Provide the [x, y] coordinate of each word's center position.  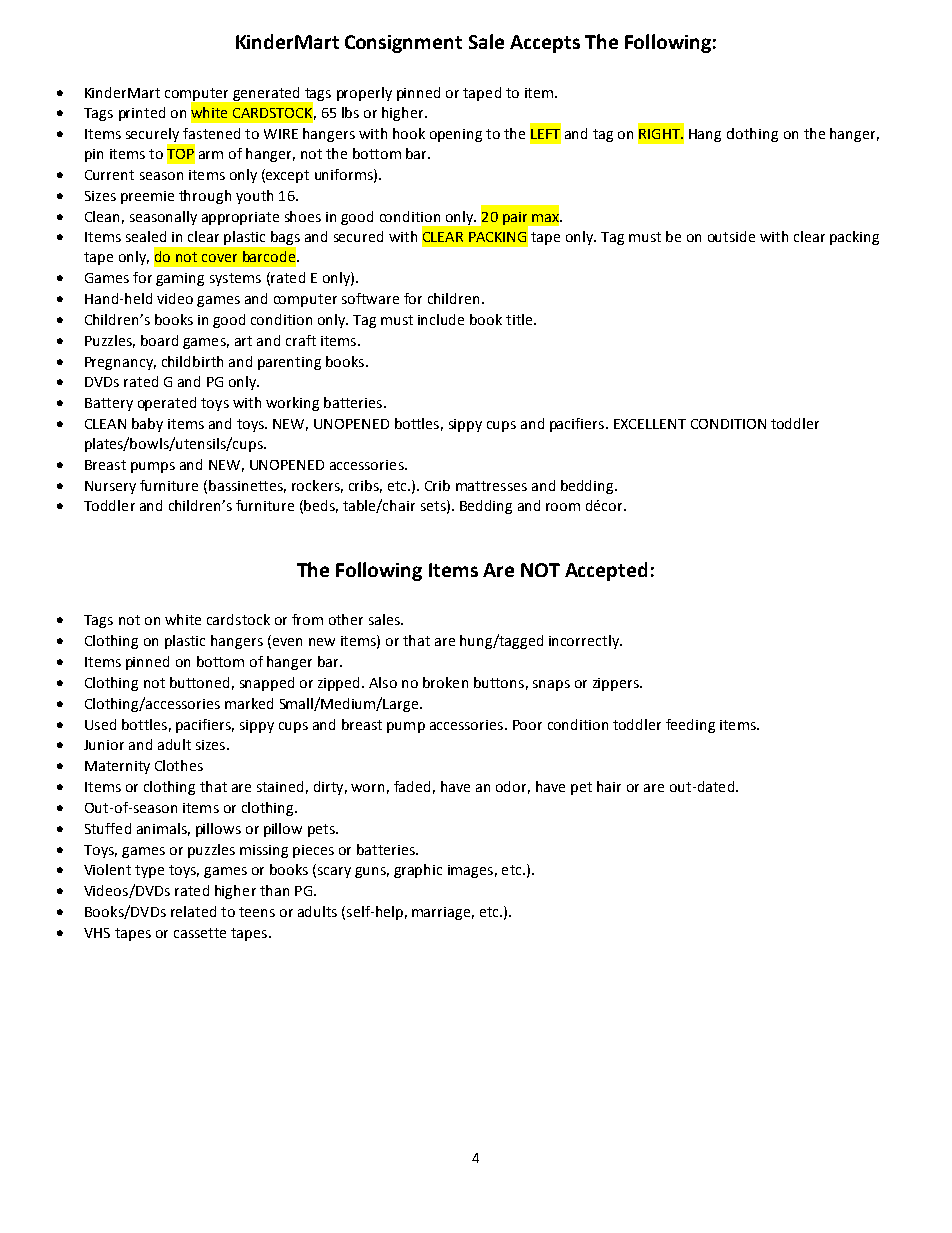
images [470, 871]
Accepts [545, 44]
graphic [418, 871]
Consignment [403, 44]
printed [142, 114]
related [193, 911]
